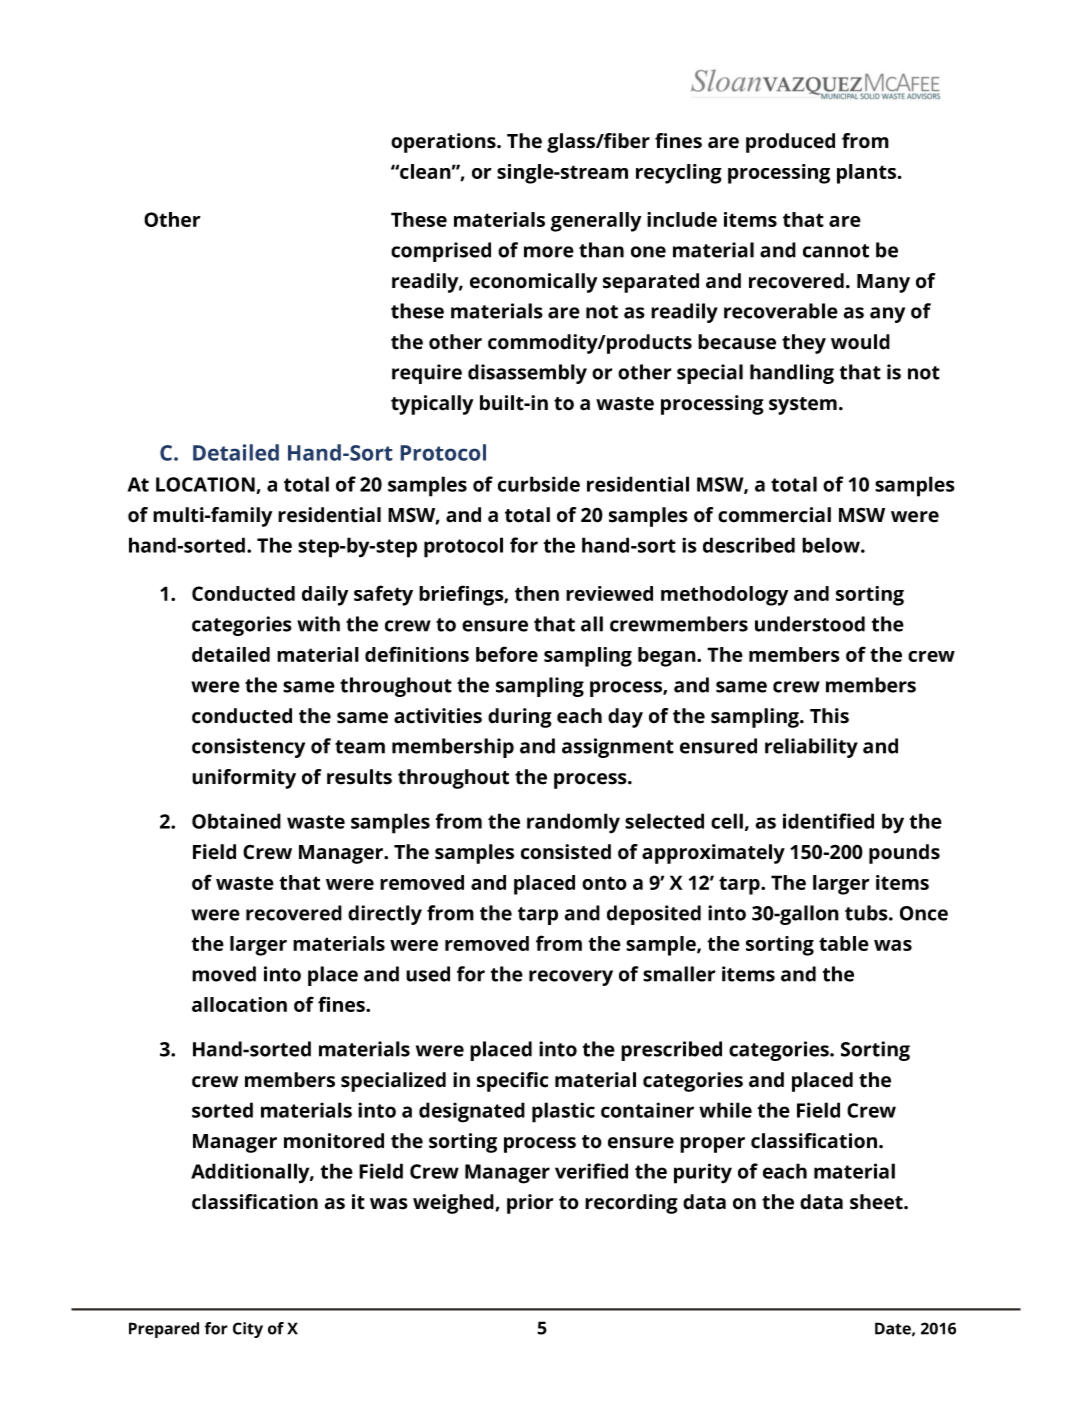 The height and width of the screenshot is (1403, 1084). I want to click on recovery, so click(571, 978).
